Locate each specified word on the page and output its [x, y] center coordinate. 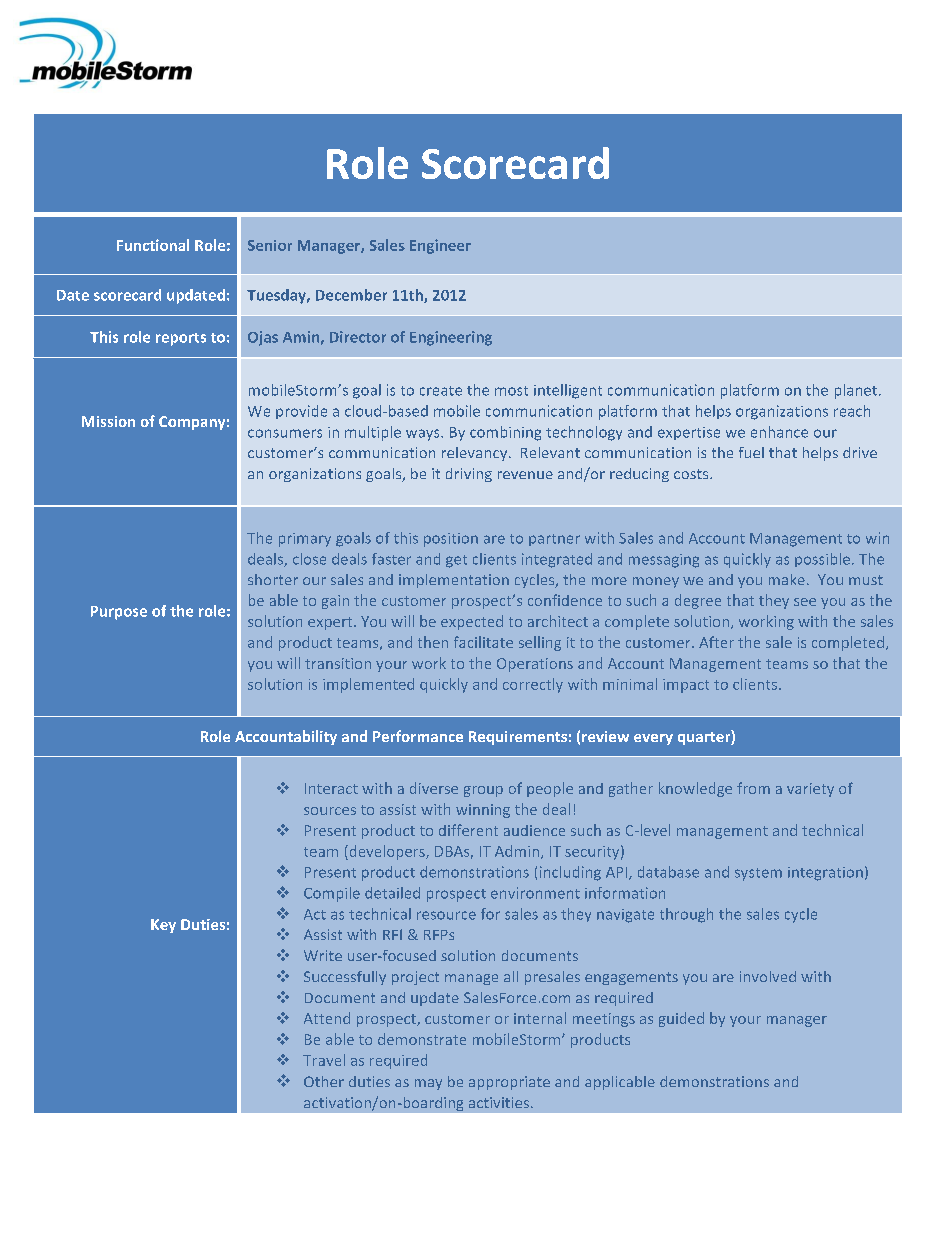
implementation [454, 581]
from [753, 788]
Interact [331, 788]
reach [852, 411]
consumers [285, 433]
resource [446, 915]
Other [324, 1081]
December [351, 295]
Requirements [518, 738]
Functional [153, 245]
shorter [273, 579]
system [758, 874]
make [787, 579]
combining [505, 433]
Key [163, 926]
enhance [779, 432]
